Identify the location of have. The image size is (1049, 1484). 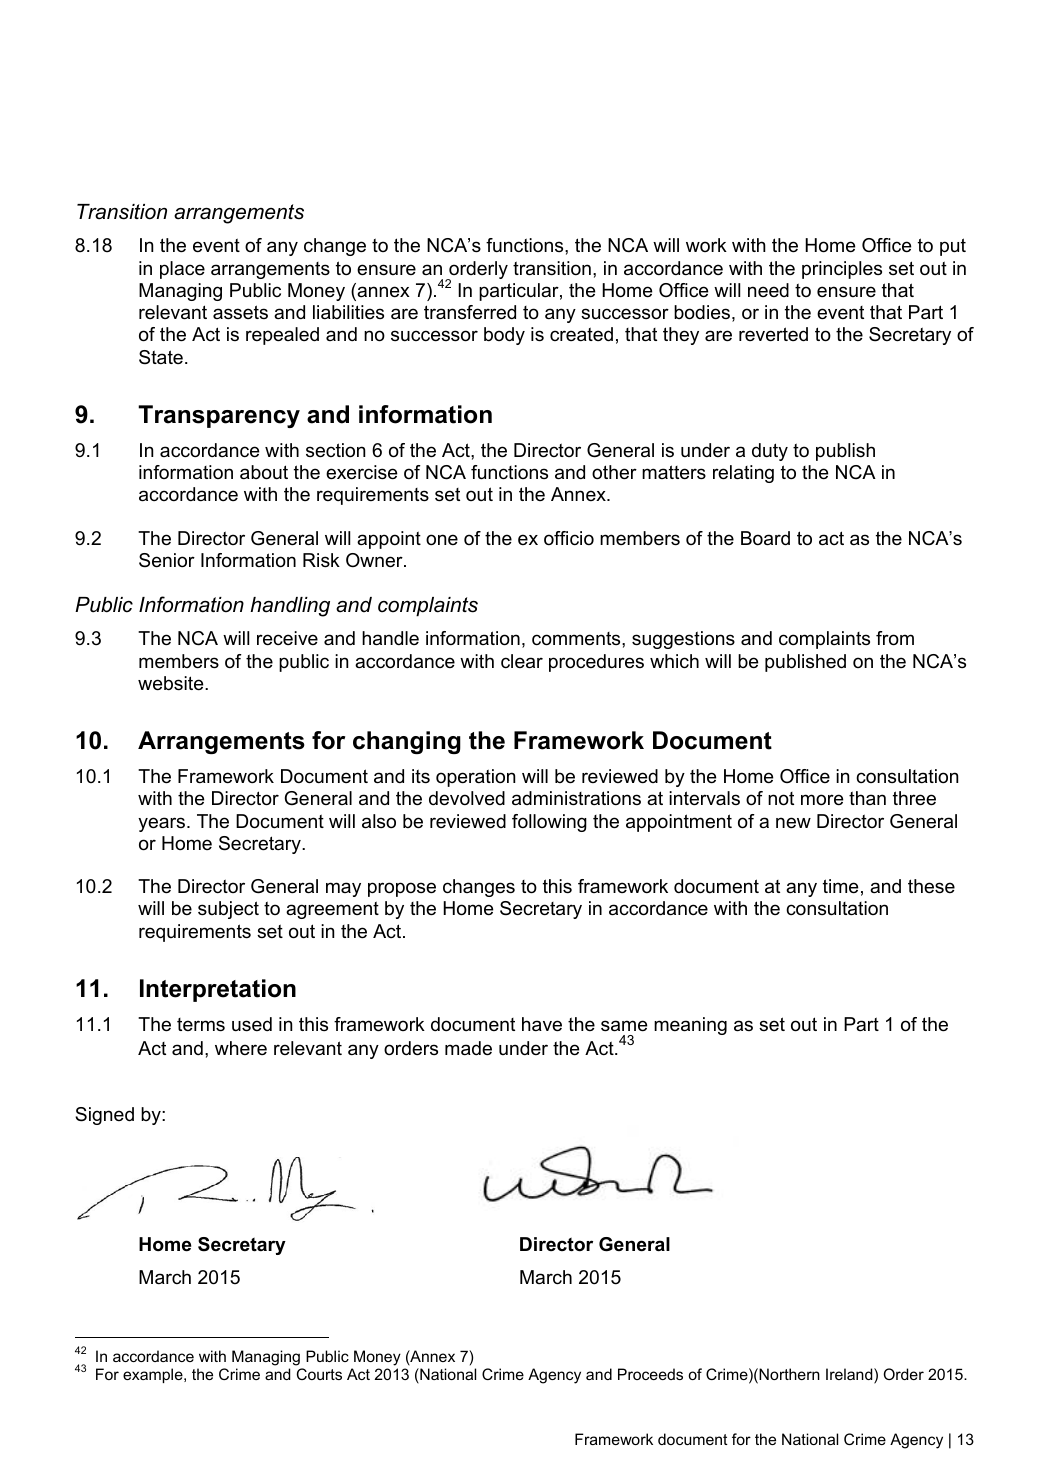
(542, 1024).
